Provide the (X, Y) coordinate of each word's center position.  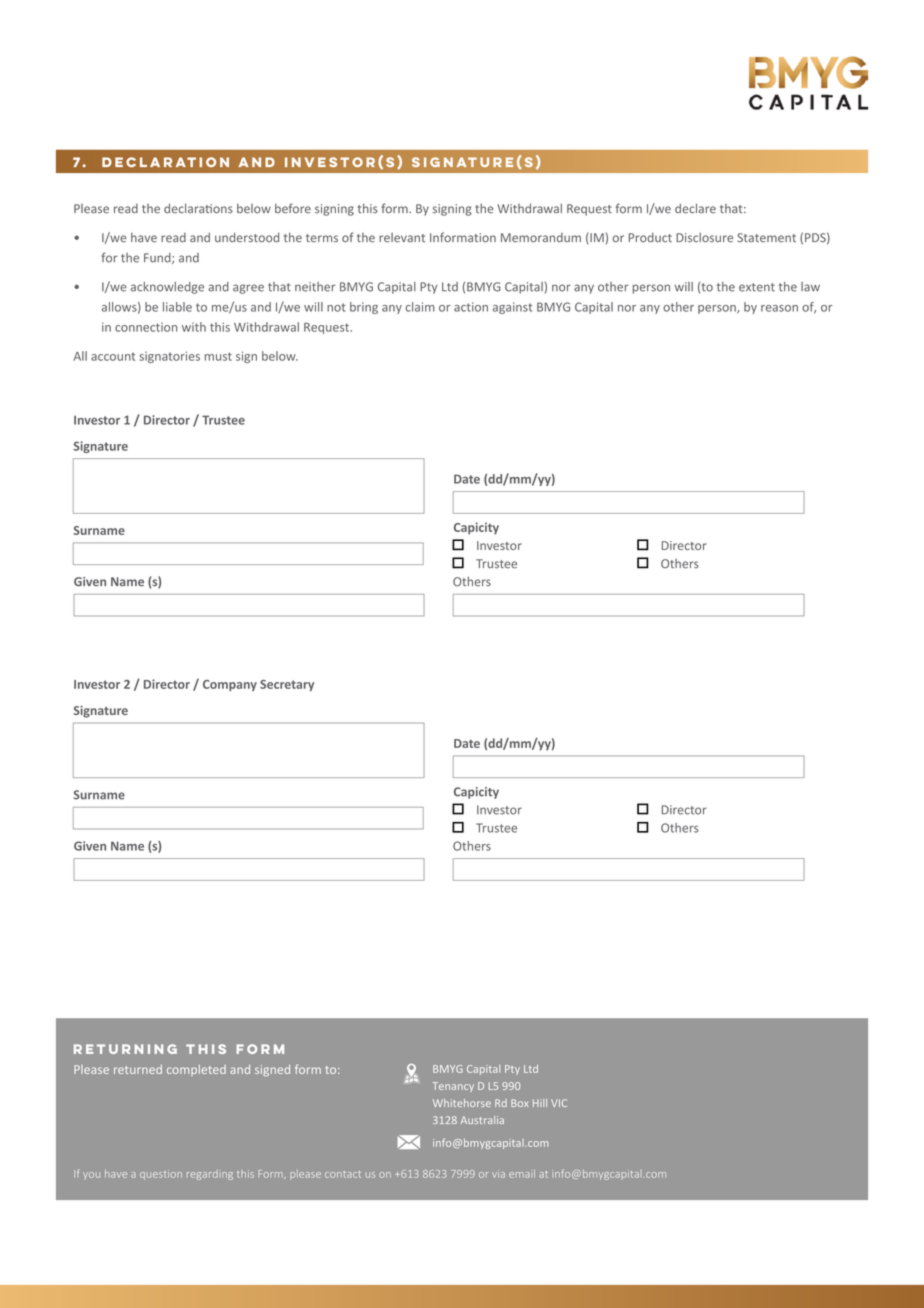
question (161, 1175)
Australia (482, 1120)
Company (230, 685)
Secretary (287, 685)
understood (247, 237)
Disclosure (704, 238)
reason (779, 308)
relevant (402, 238)
